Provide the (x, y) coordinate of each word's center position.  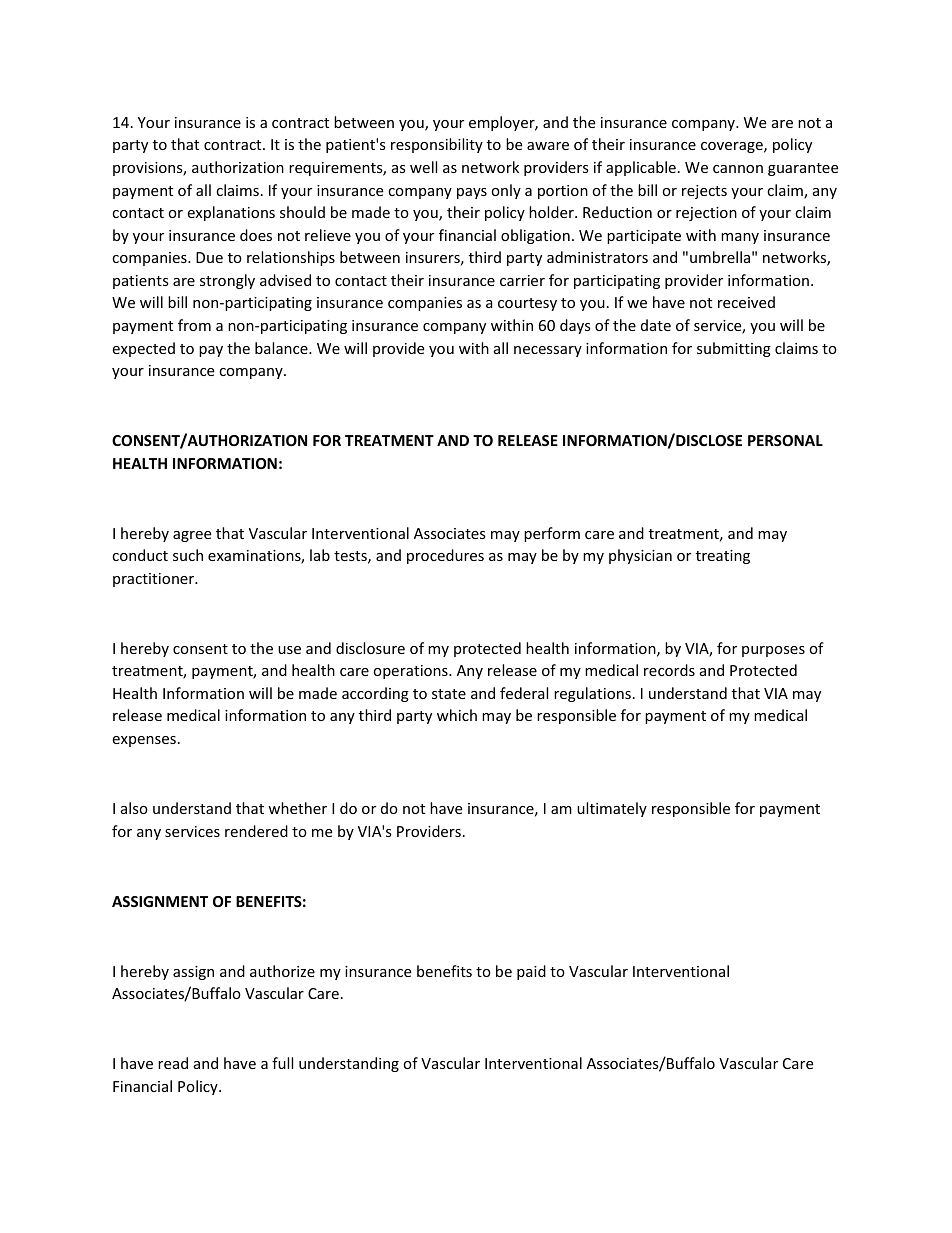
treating (723, 557)
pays (472, 193)
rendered (256, 831)
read (173, 1063)
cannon (738, 169)
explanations (231, 213)
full (282, 1063)
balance (282, 348)
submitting (734, 349)
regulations (592, 694)
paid (531, 972)
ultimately (612, 809)
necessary (548, 351)
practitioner (155, 580)
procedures (445, 556)
